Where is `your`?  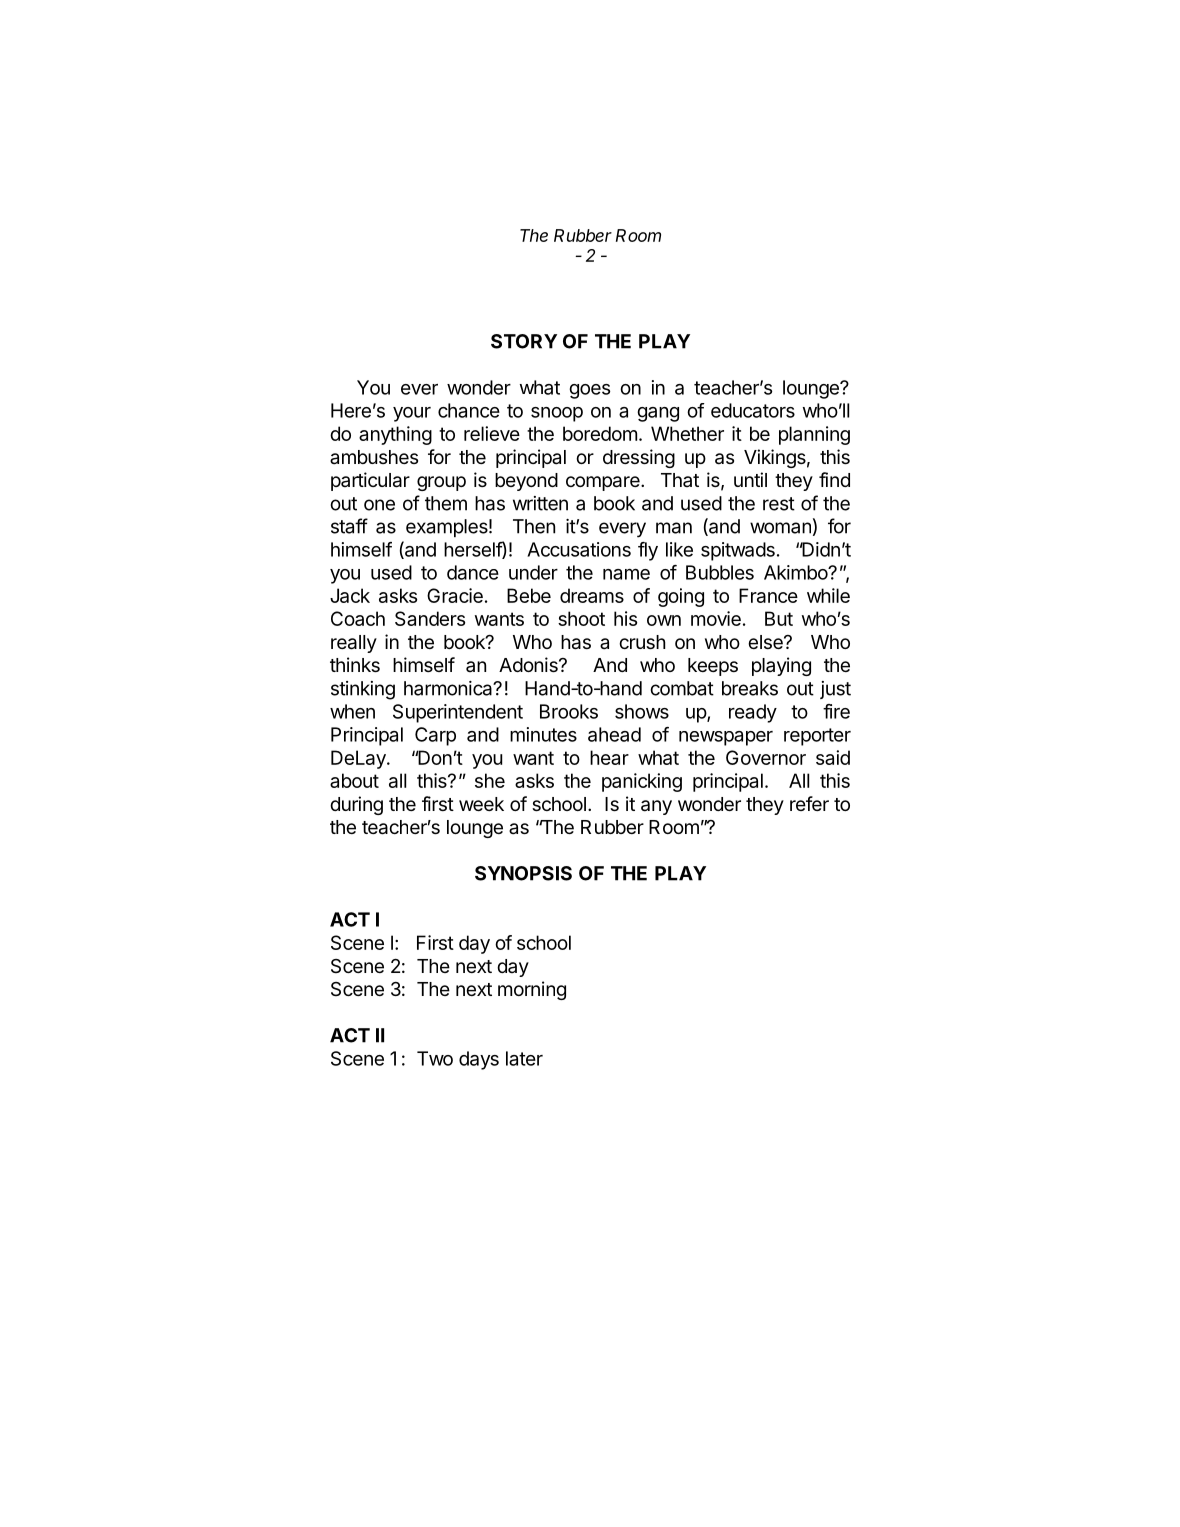
your is located at coordinates (412, 414).
